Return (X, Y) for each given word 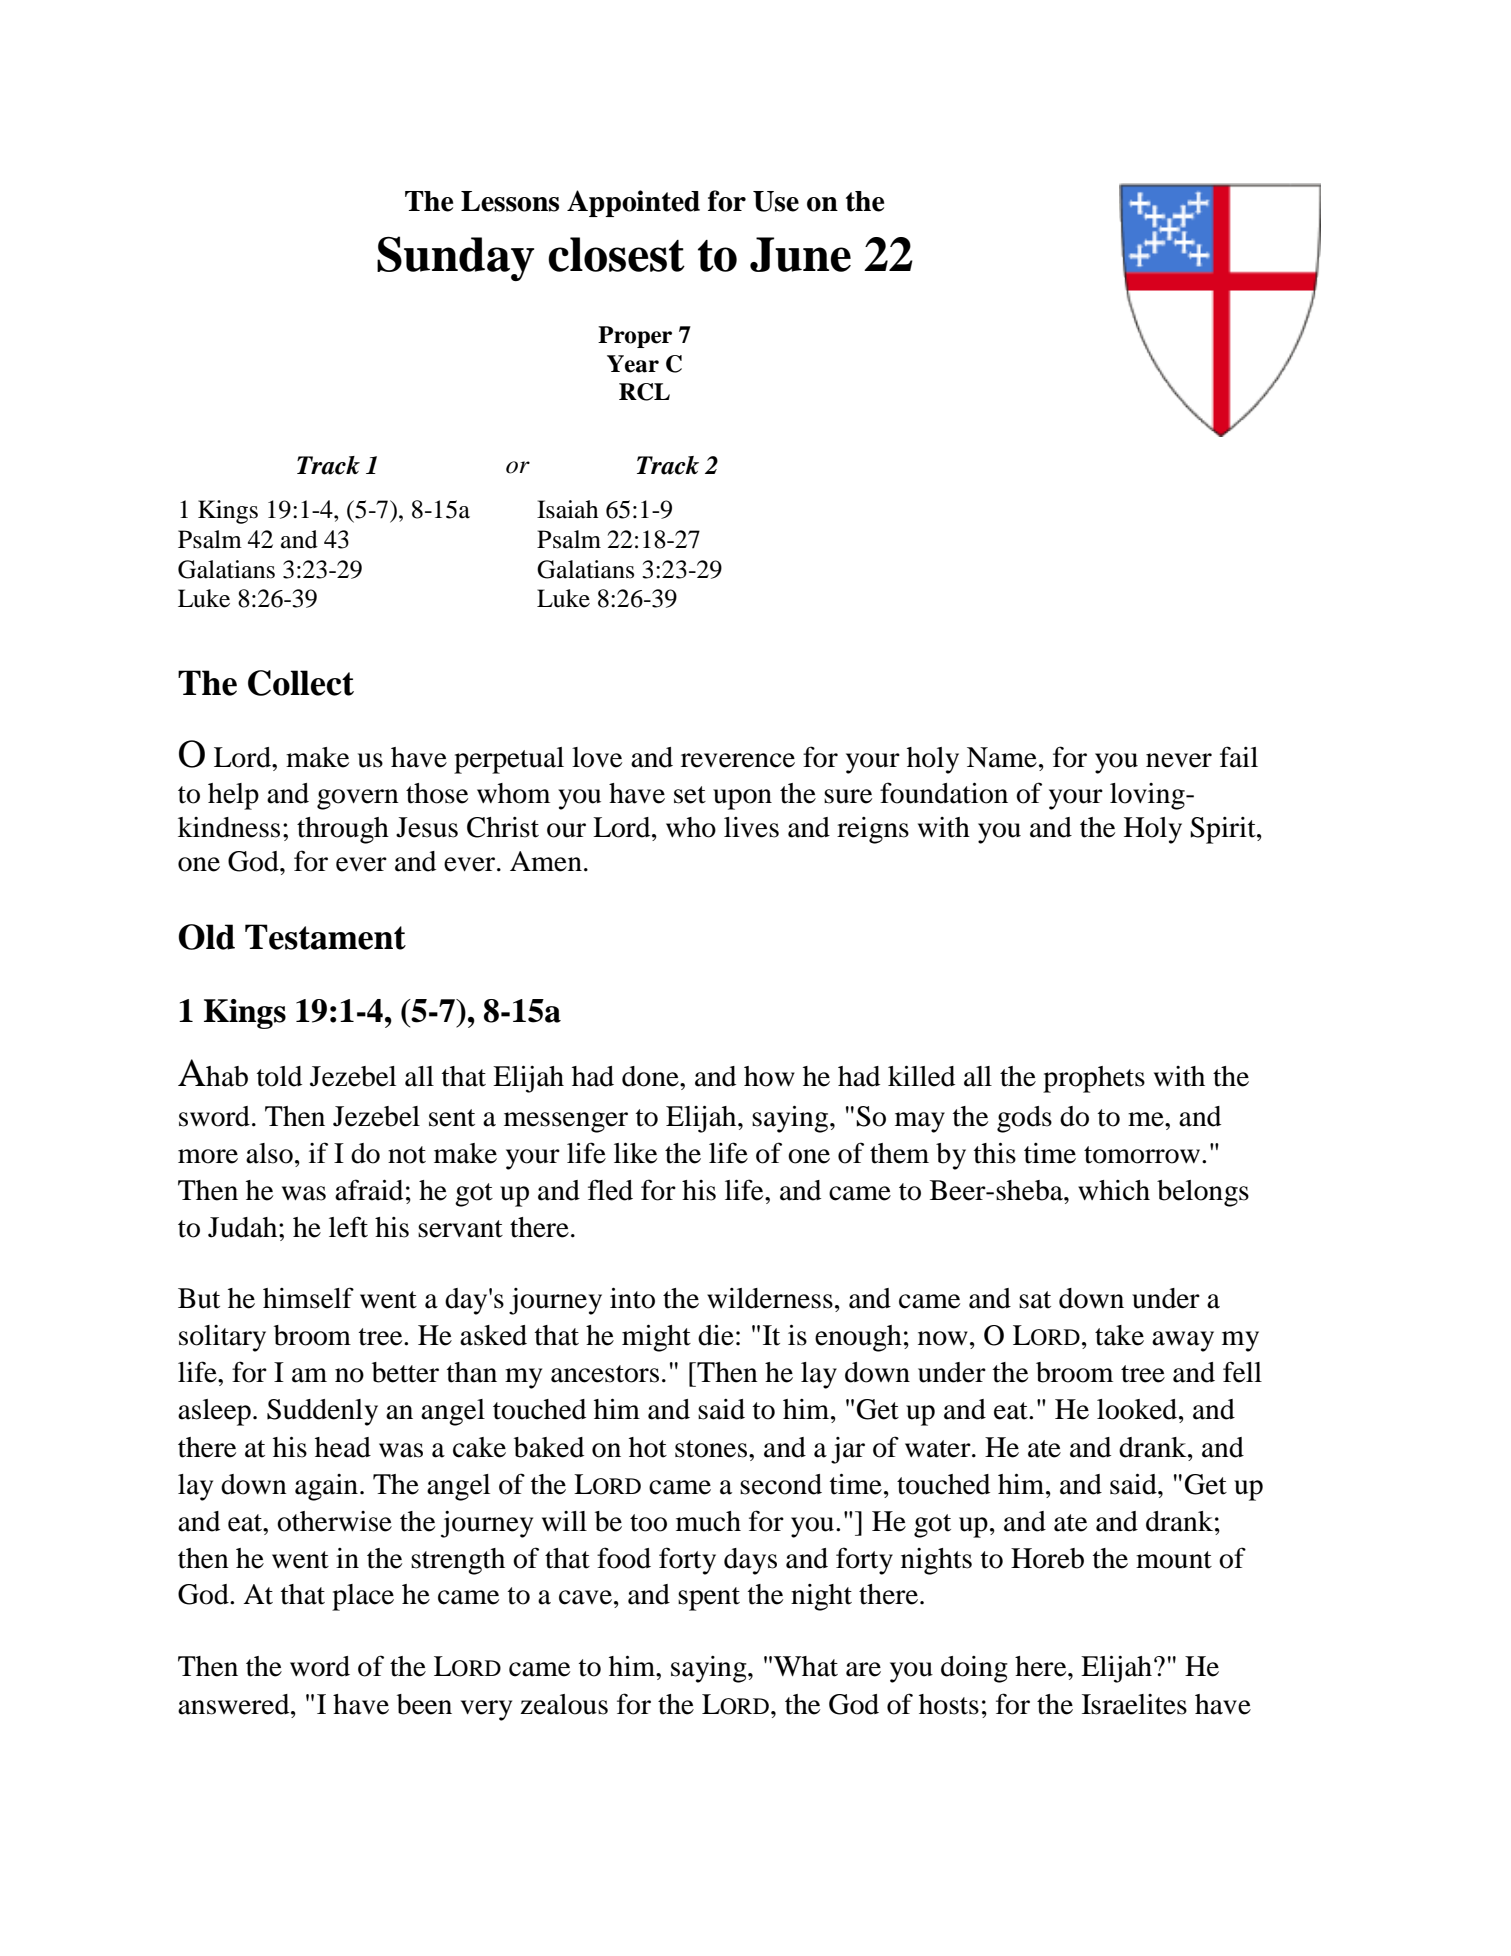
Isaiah (568, 509)
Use (776, 201)
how (769, 1076)
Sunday (455, 258)
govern (358, 799)
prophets (1094, 1079)
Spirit (1224, 830)
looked (1138, 1409)
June (800, 254)
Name (1002, 757)
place (363, 1597)
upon (742, 799)
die (716, 1335)
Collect (301, 683)
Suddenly (322, 1412)
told (279, 1076)
